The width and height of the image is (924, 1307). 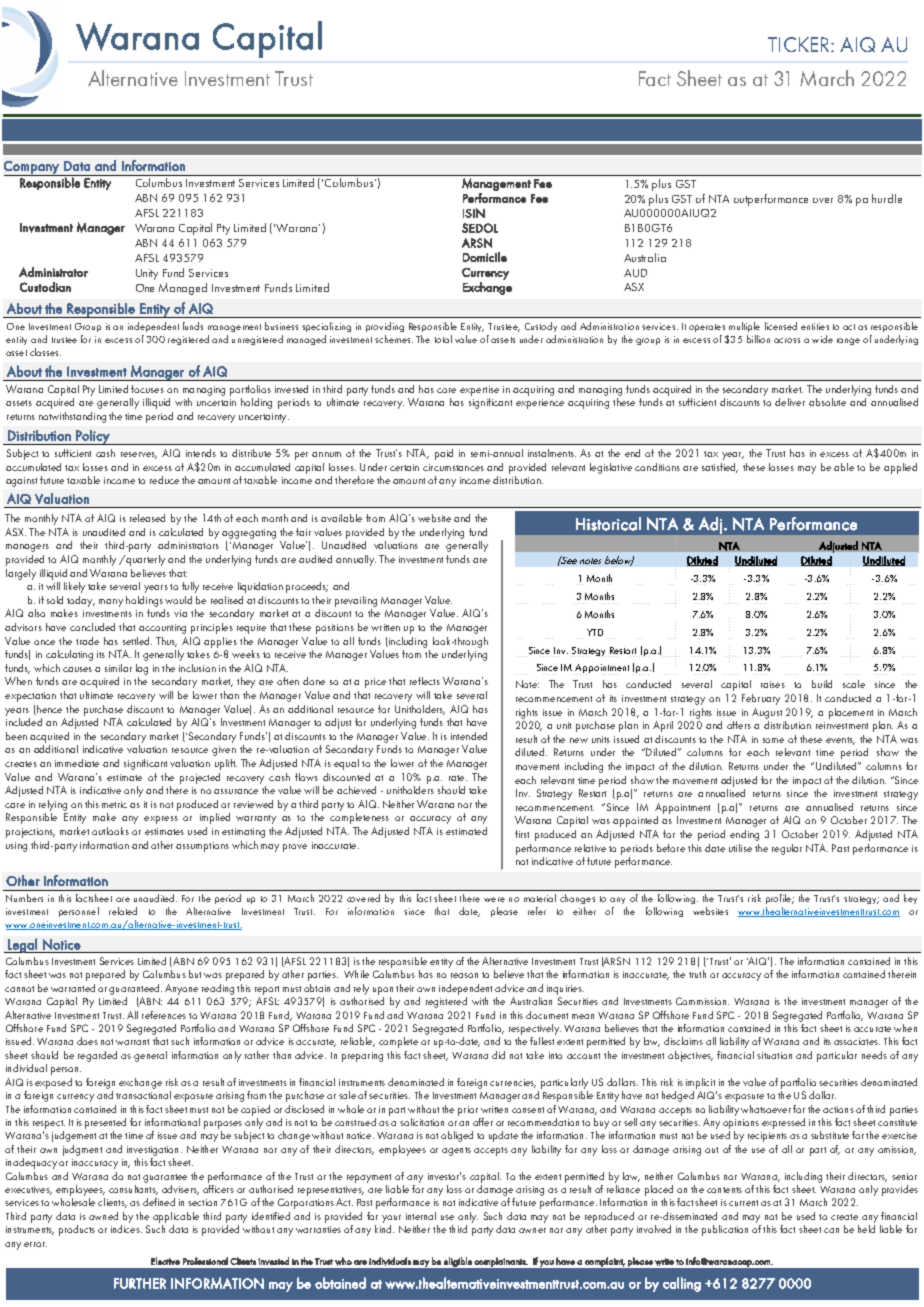 What do you see at coordinates (464, 975) in the image?
I see `reason` at bounding box center [464, 975].
